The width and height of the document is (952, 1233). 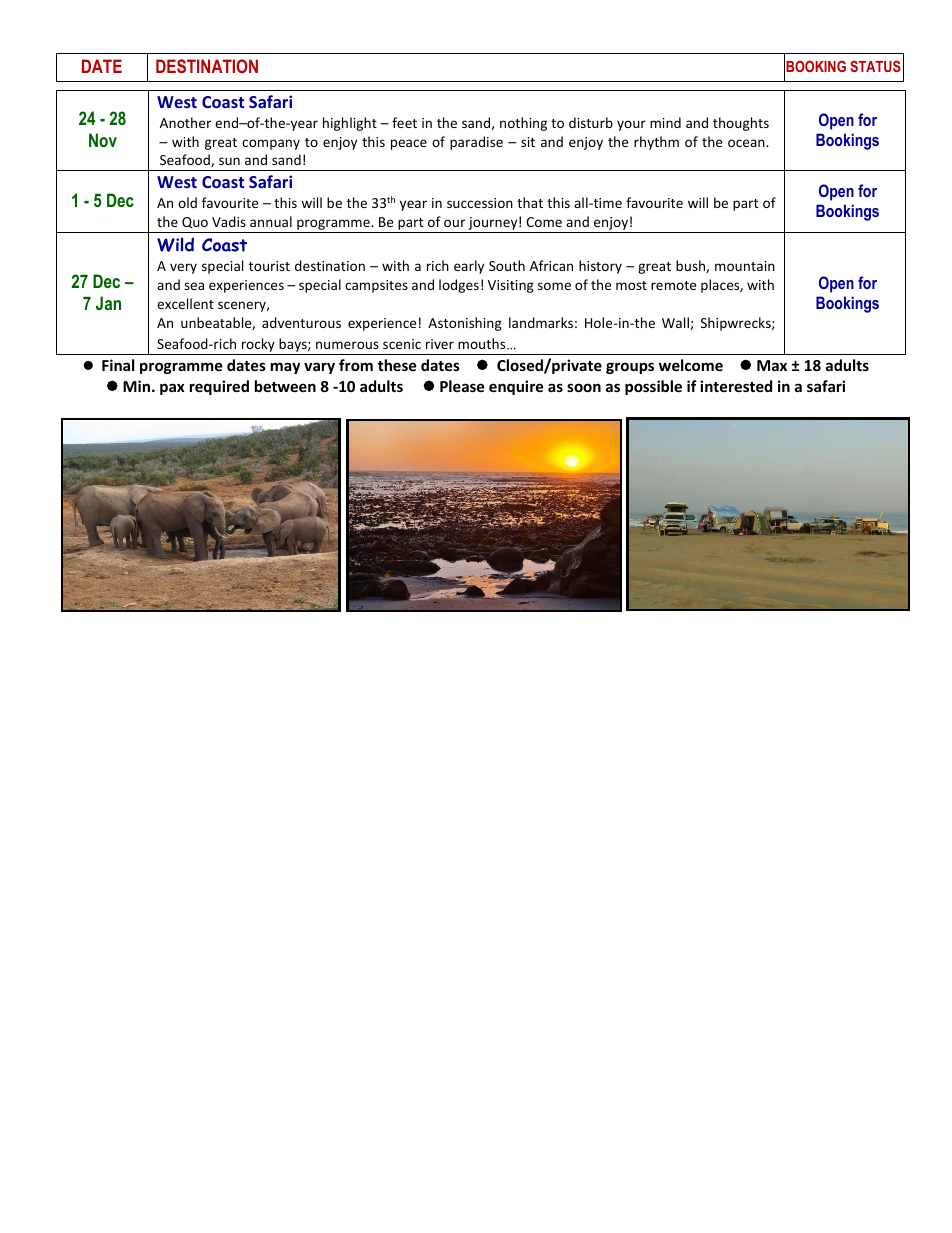 What do you see at coordinates (195, 223) in the document?
I see `Quo` at bounding box center [195, 223].
